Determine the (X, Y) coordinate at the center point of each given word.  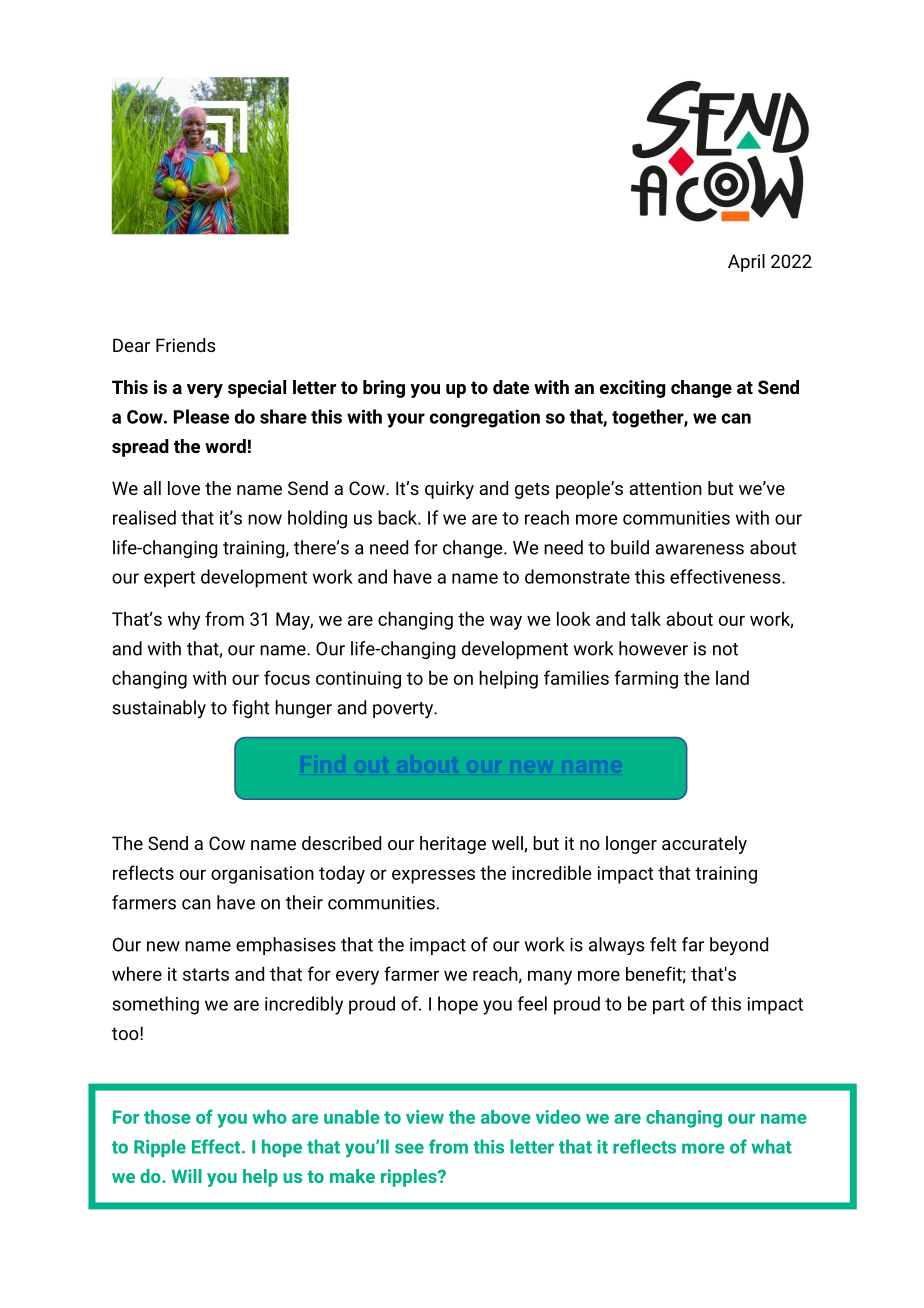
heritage (453, 845)
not (725, 649)
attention (665, 488)
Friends (185, 345)
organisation (262, 875)
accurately (704, 845)
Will (187, 1176)
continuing (358, 680)
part (668, 1006)
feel (532, 1003)
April (746, 263)
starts (206, 974)
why (184, 620)
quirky (449, 490)
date (511, 387)
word (225, 446)
